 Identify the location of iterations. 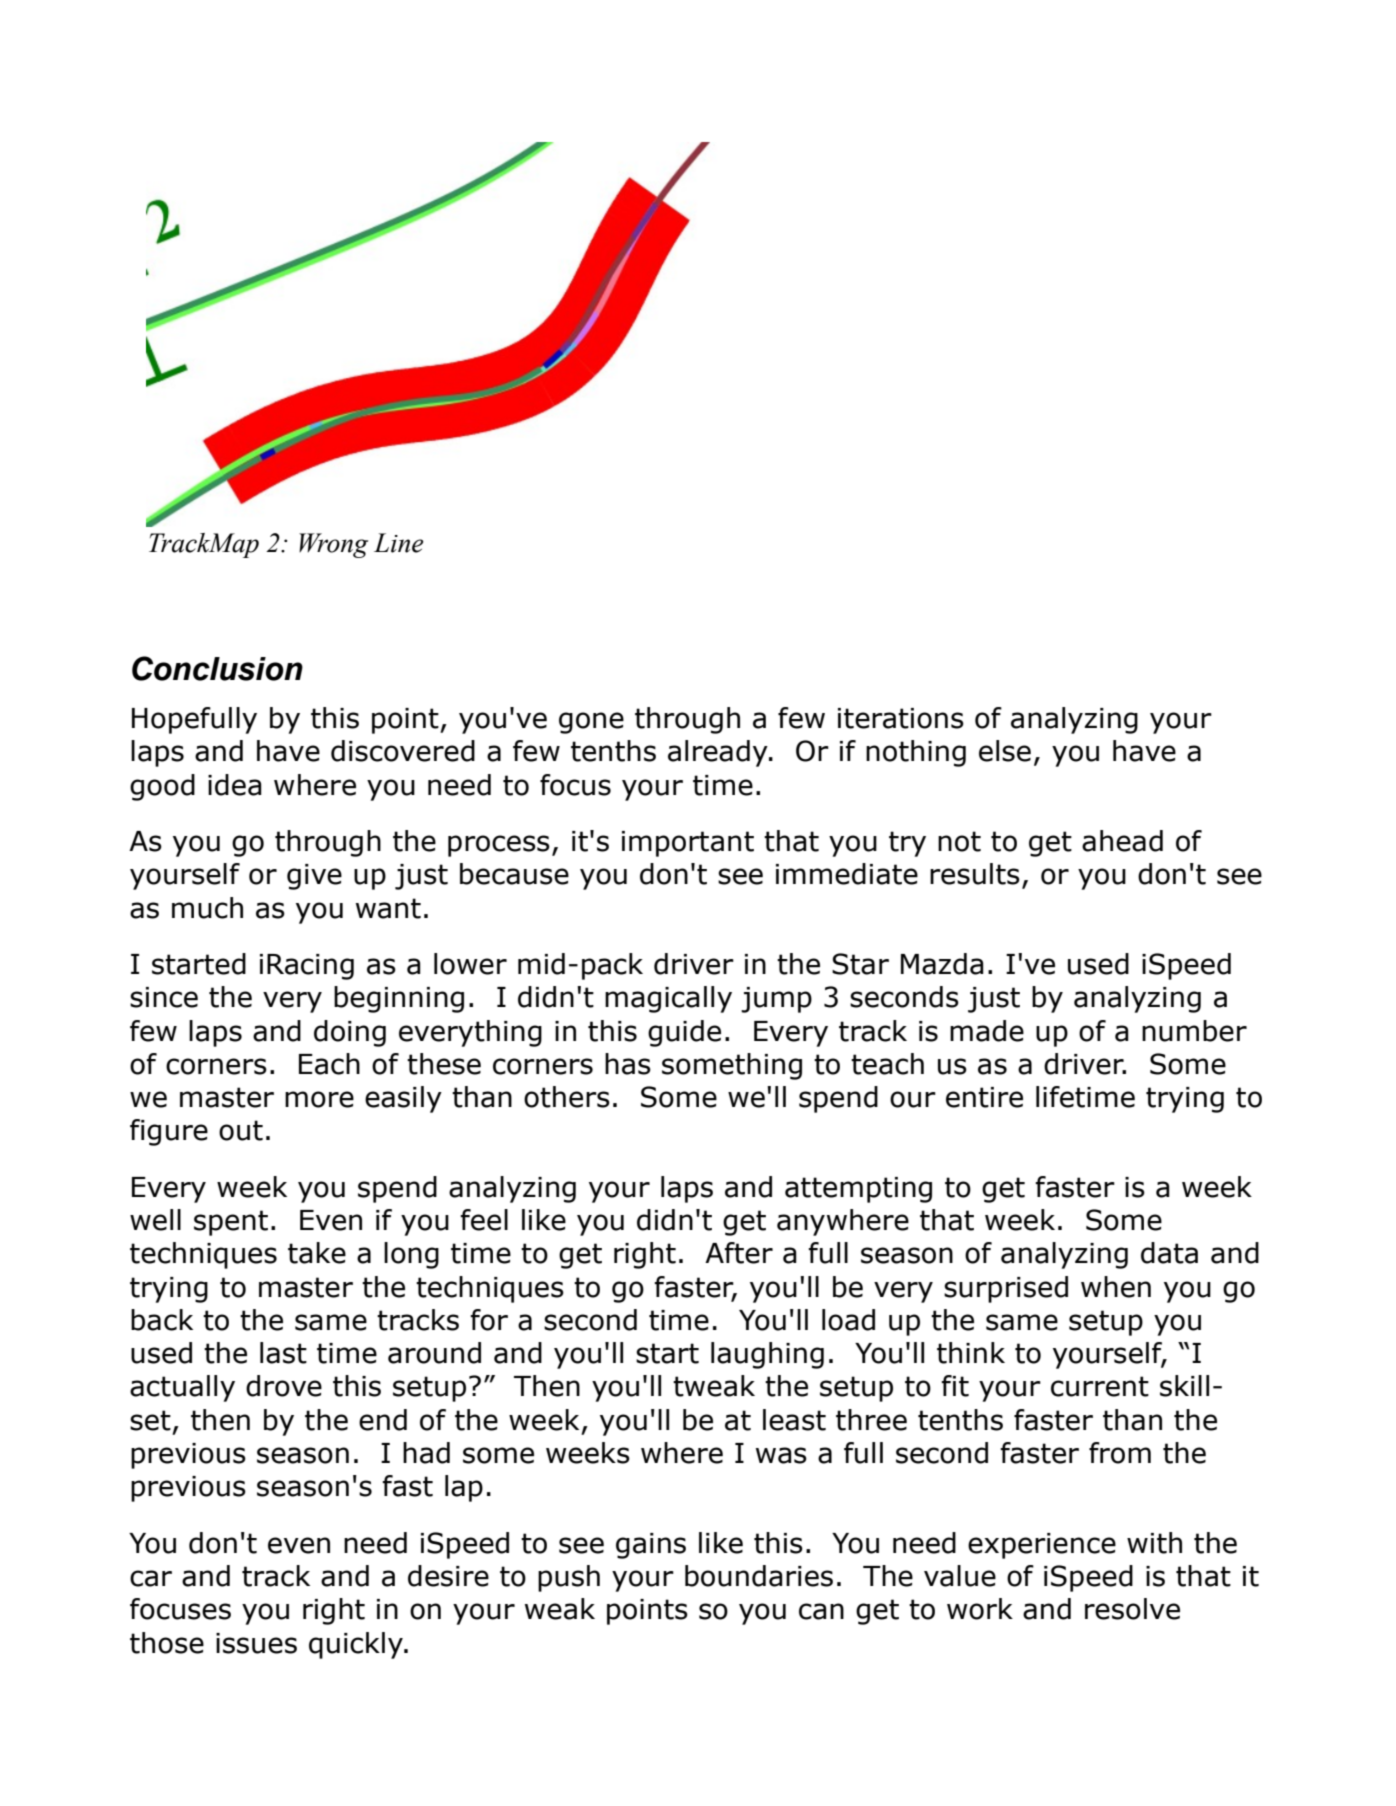
(901, 718).
